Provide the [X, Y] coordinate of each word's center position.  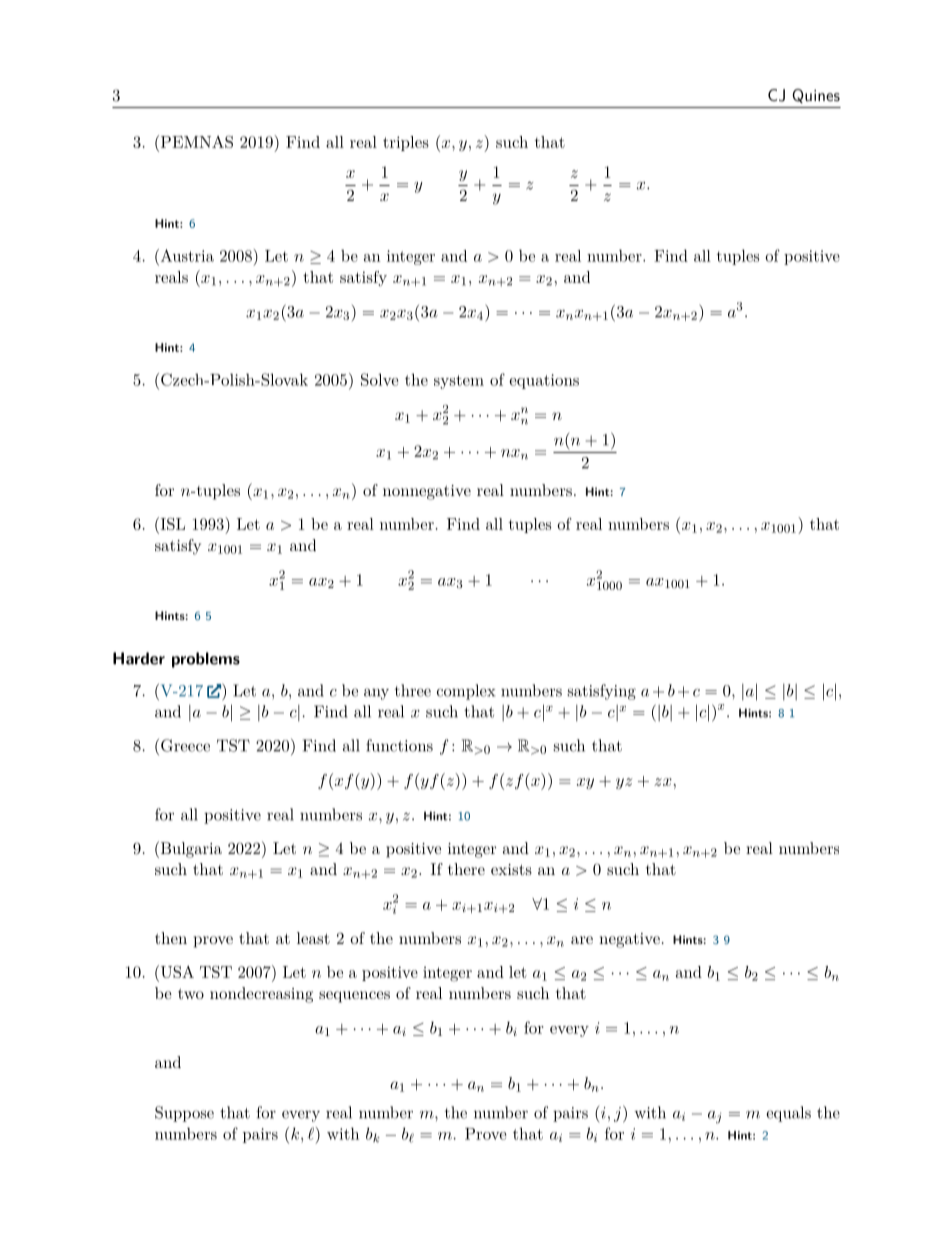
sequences [354, 997]
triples [406, 143]
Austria [186, 255]
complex [466, 692]
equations [544, 381]
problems [206, 660]
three [413, 690]
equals [788, 1114]
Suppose [184, 1114]
